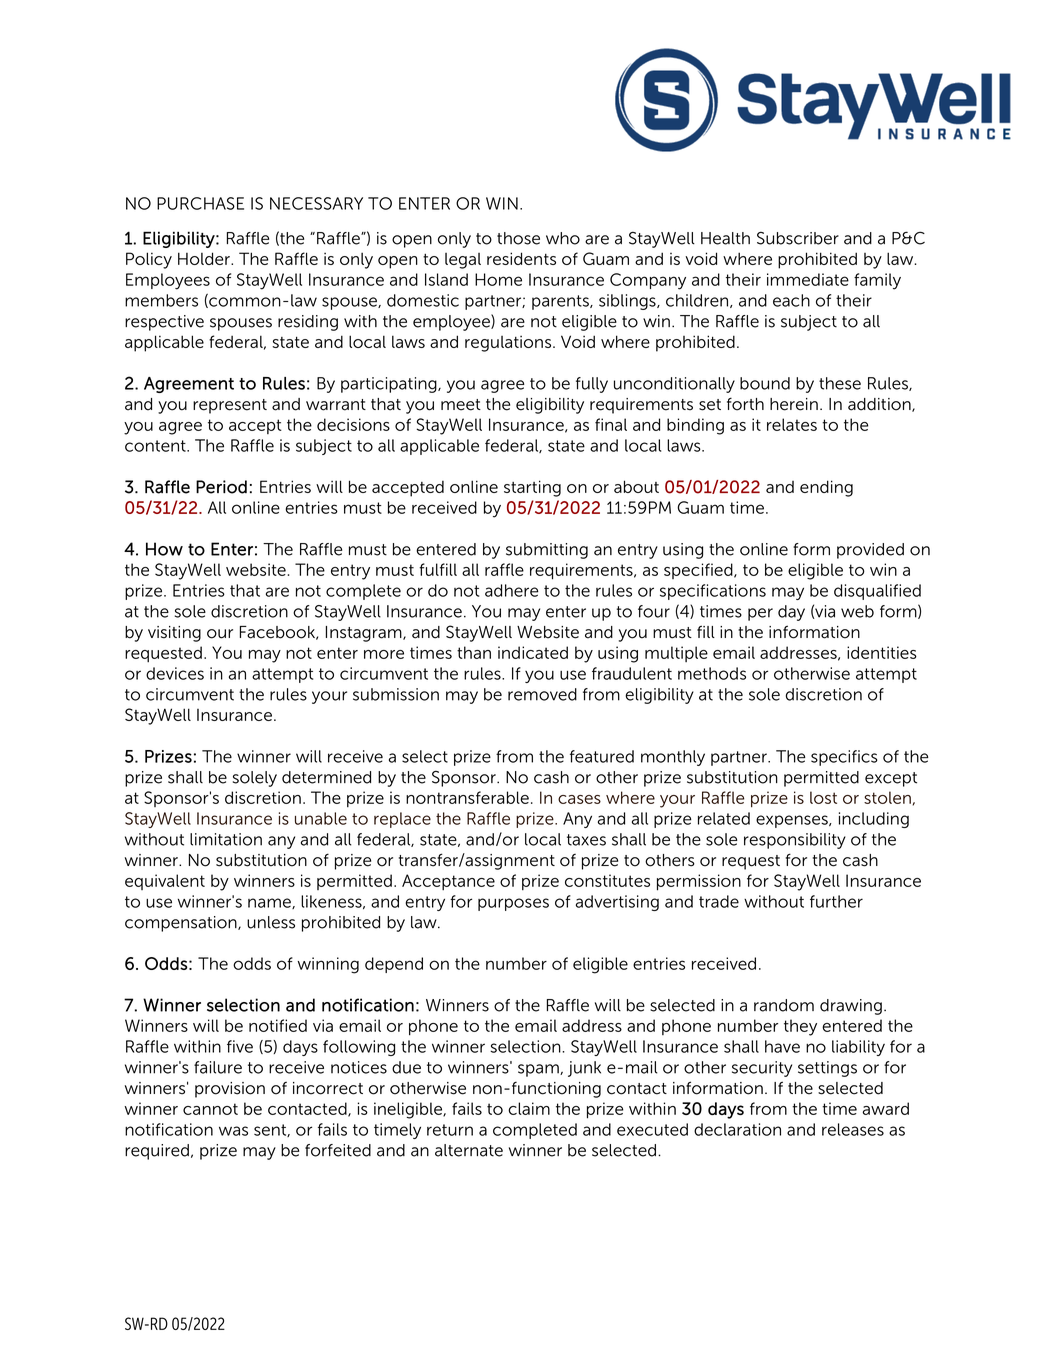 Image resolution: width=1057 pixels, height=1368 pixels. Describe the element at coordinates (792, 424) in the screenshot. I see `relates` at that location.
